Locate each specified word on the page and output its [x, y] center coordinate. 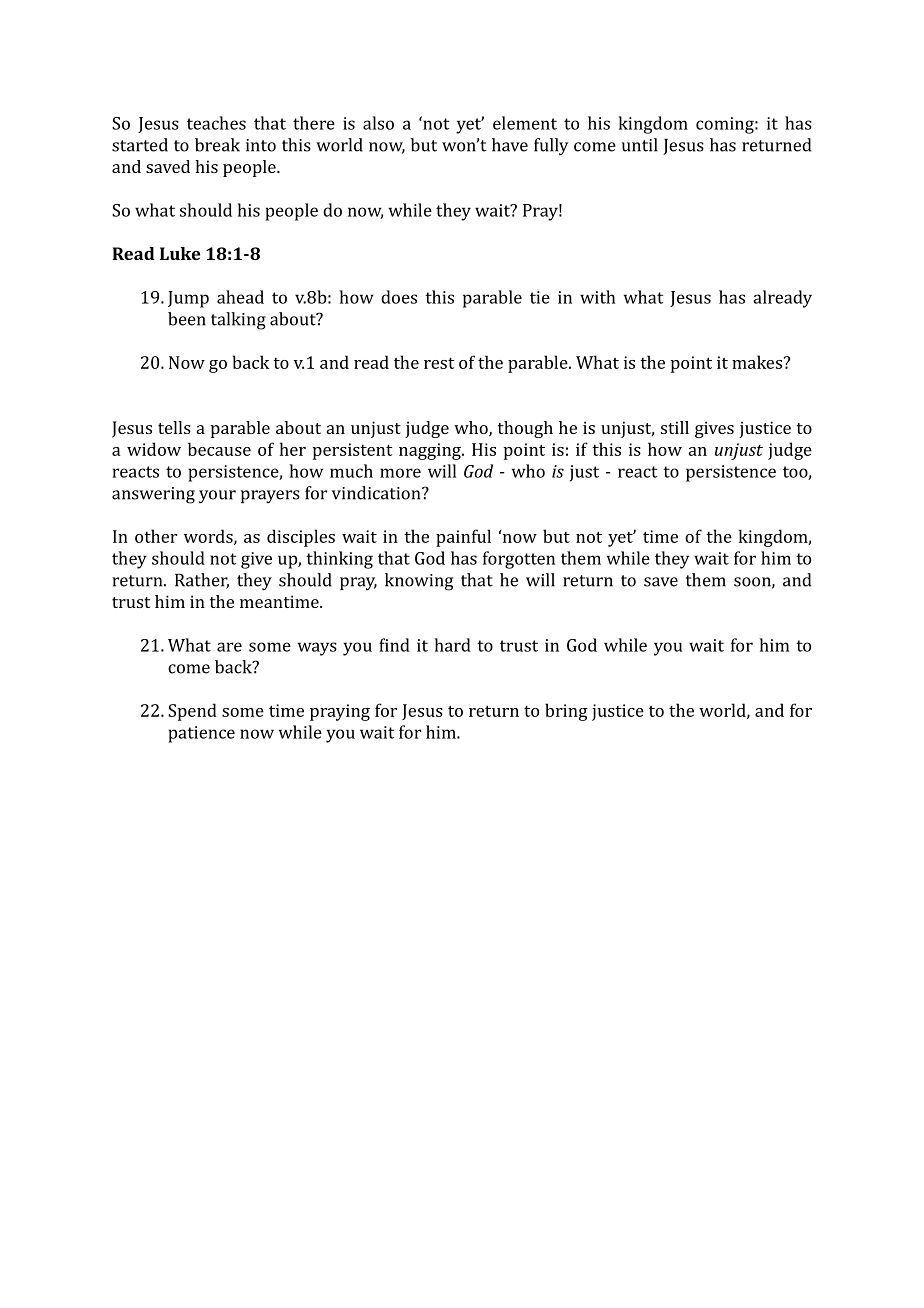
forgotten [519, 560]
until [639, 145]
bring [566, 712]
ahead [240, 297]
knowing [419, 582]
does [399, 297]
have [510, 145]
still [675, 427]
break [217, 145]
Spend [192, 712]
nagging [431, 451]
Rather [202, 581]
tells [174, 427]
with [597, 297]
